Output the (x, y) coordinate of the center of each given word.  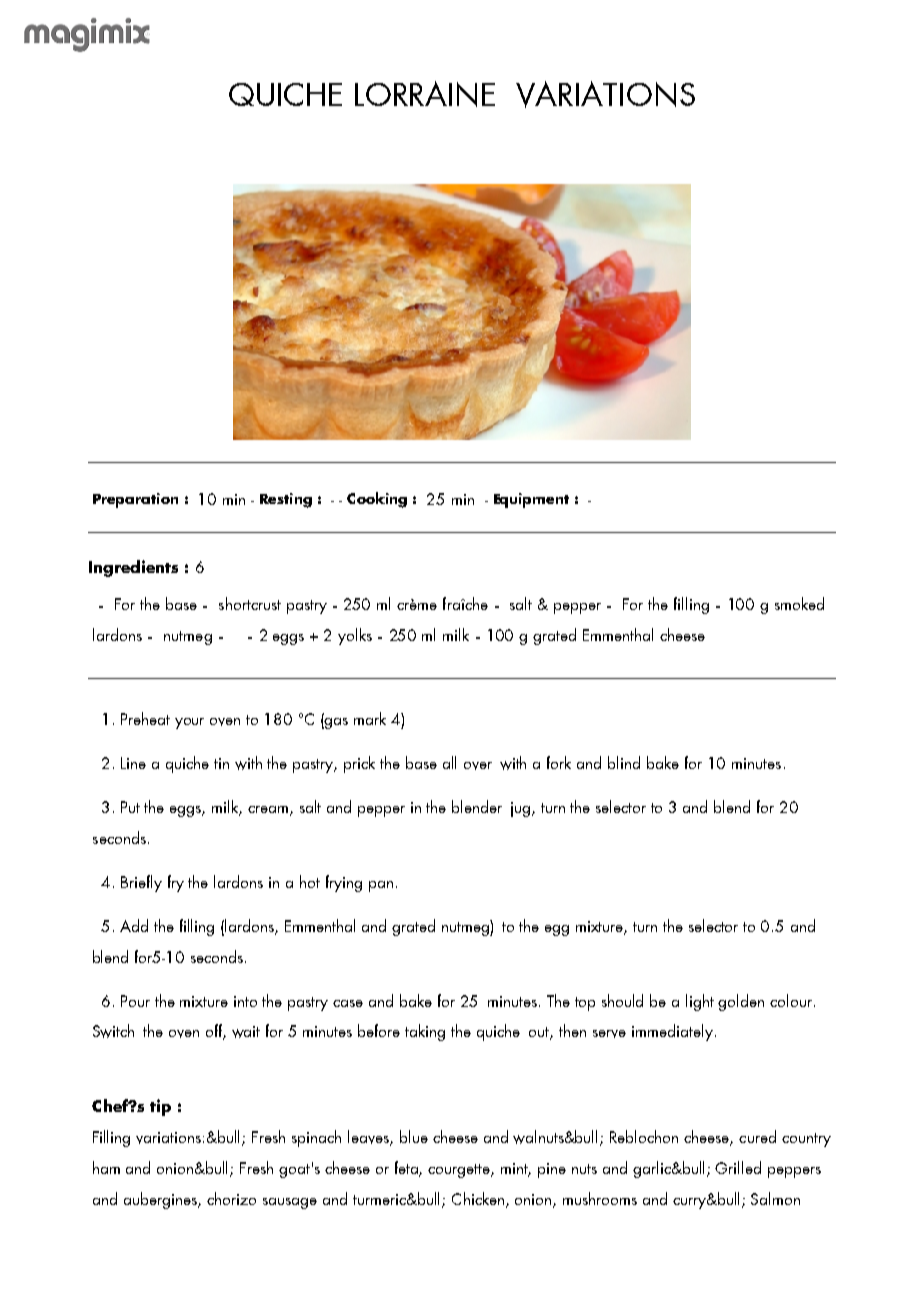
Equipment (531, 500)
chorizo (231, 1198)
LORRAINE (425, 94)
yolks (355, 636)
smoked (799, 603)
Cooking (377, 500)
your (189, 723)
